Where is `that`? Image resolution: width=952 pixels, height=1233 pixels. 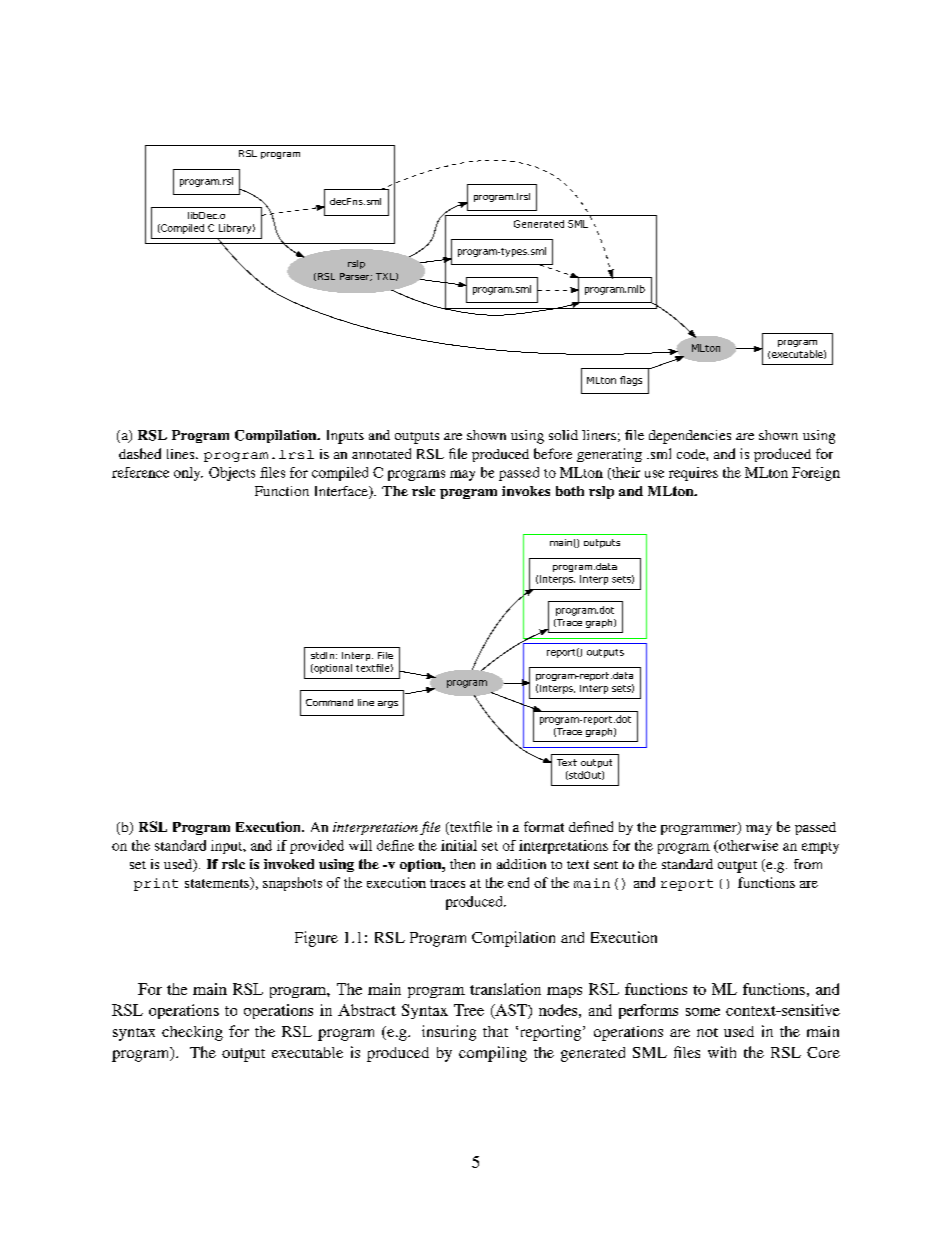 that is located at coordinates (495, 1031).
